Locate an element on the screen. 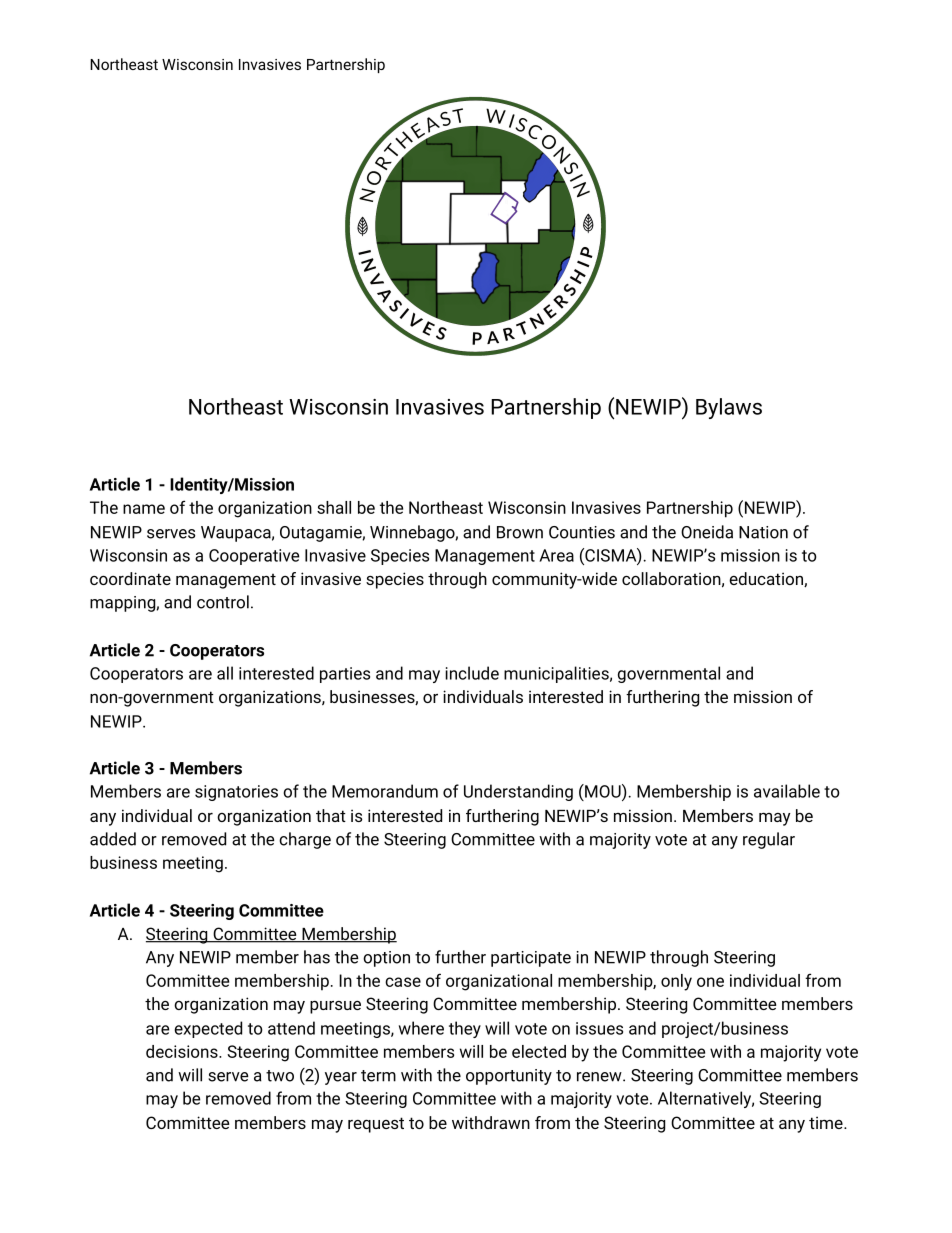  opportunity is located at coordinates (509, 1077).
